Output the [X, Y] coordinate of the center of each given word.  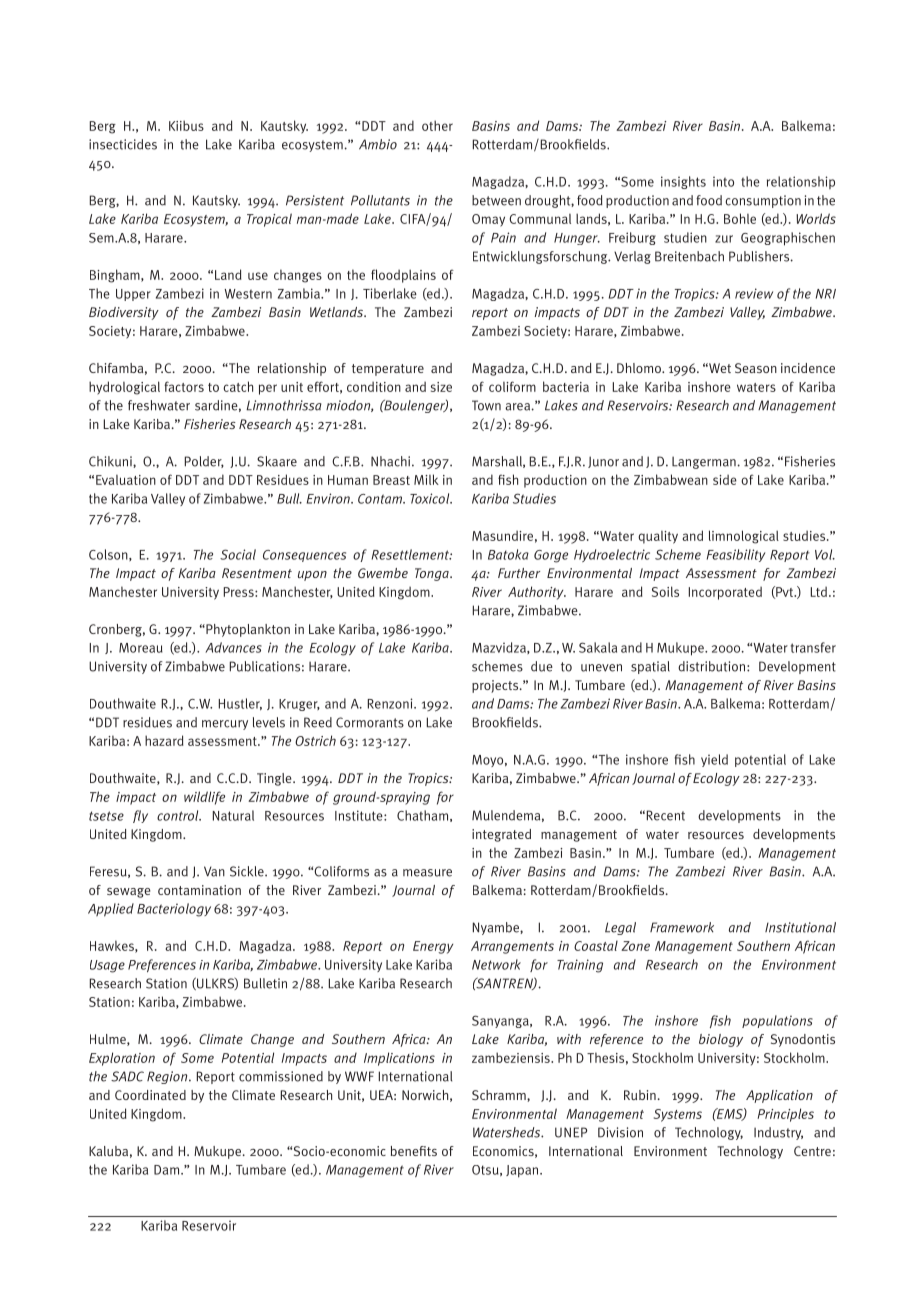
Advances [233, 647]
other [437, 125]
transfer [813, 647]
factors [184, 386]
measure [427, 873]
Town [486, 405]
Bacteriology [174, 910]
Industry [778, 1133]
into [723, 182]
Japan [523, 1171]
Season [756, 368]
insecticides [123, 144]
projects [496, 686]
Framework [682, 927]
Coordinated [150, 1095]
